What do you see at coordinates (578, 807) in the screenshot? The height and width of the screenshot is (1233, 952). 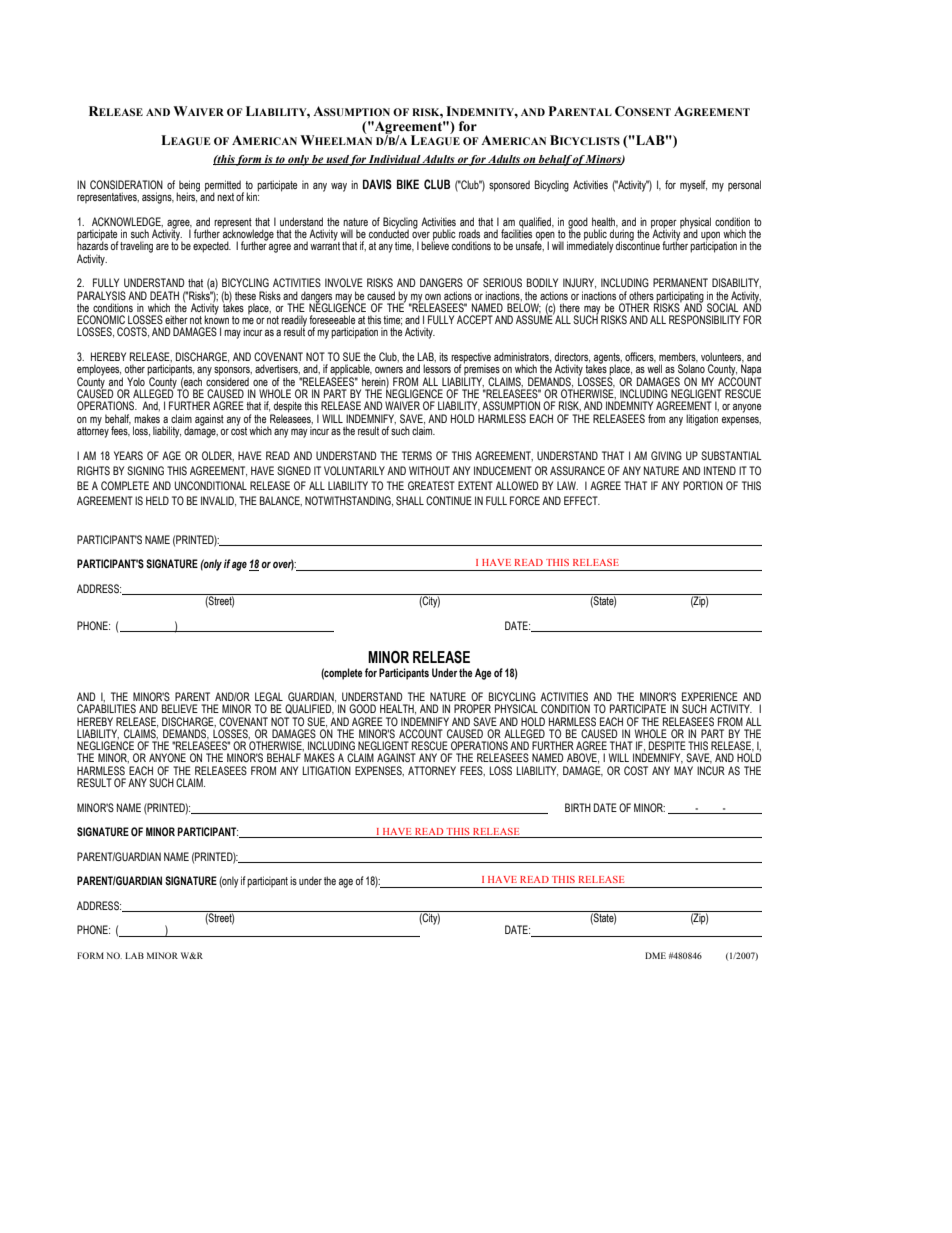 I see `BIRTH` at bounding box center [578, 807].
